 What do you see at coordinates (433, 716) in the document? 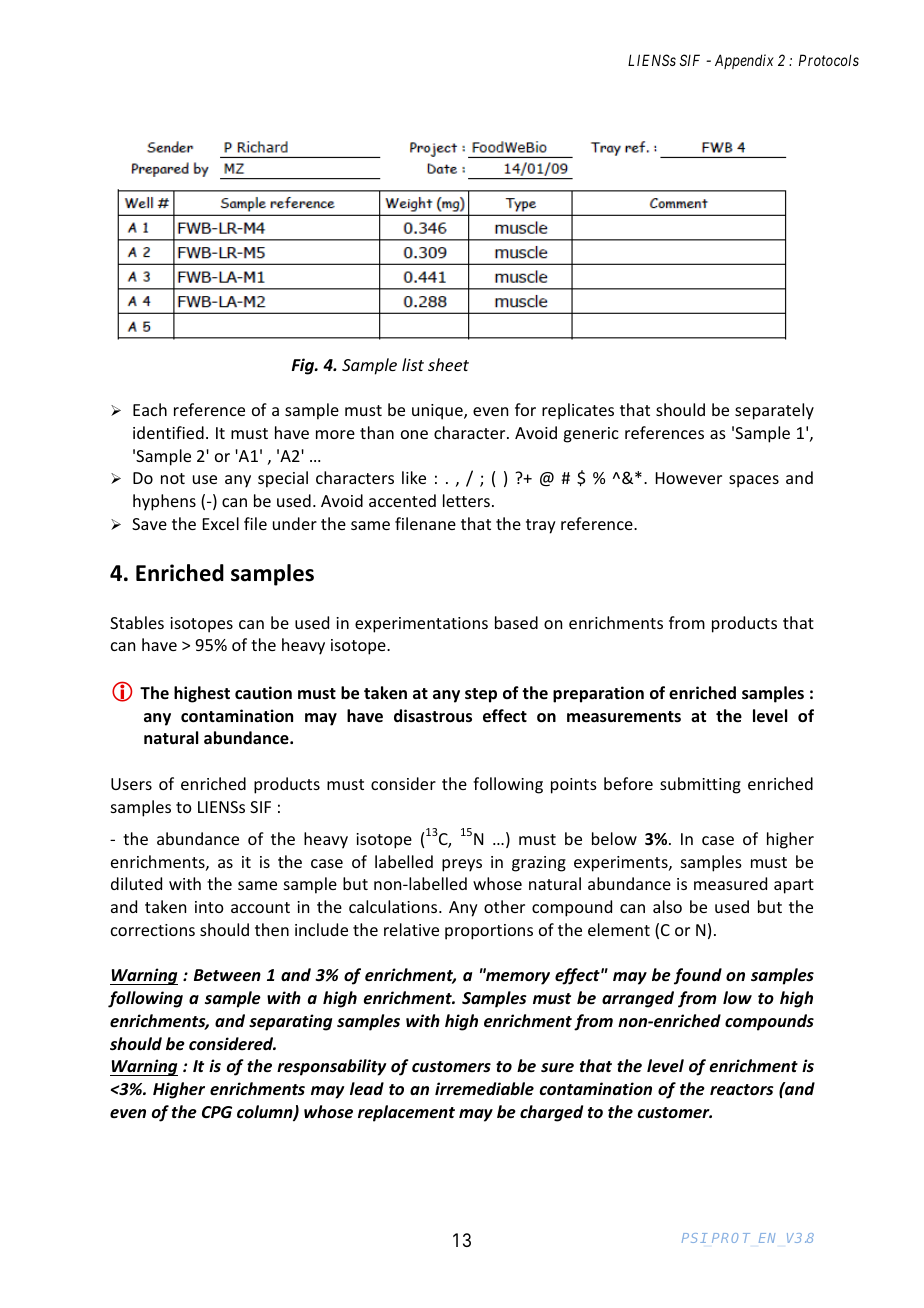
I see `disastrous` at bounding box center [433, 716].
